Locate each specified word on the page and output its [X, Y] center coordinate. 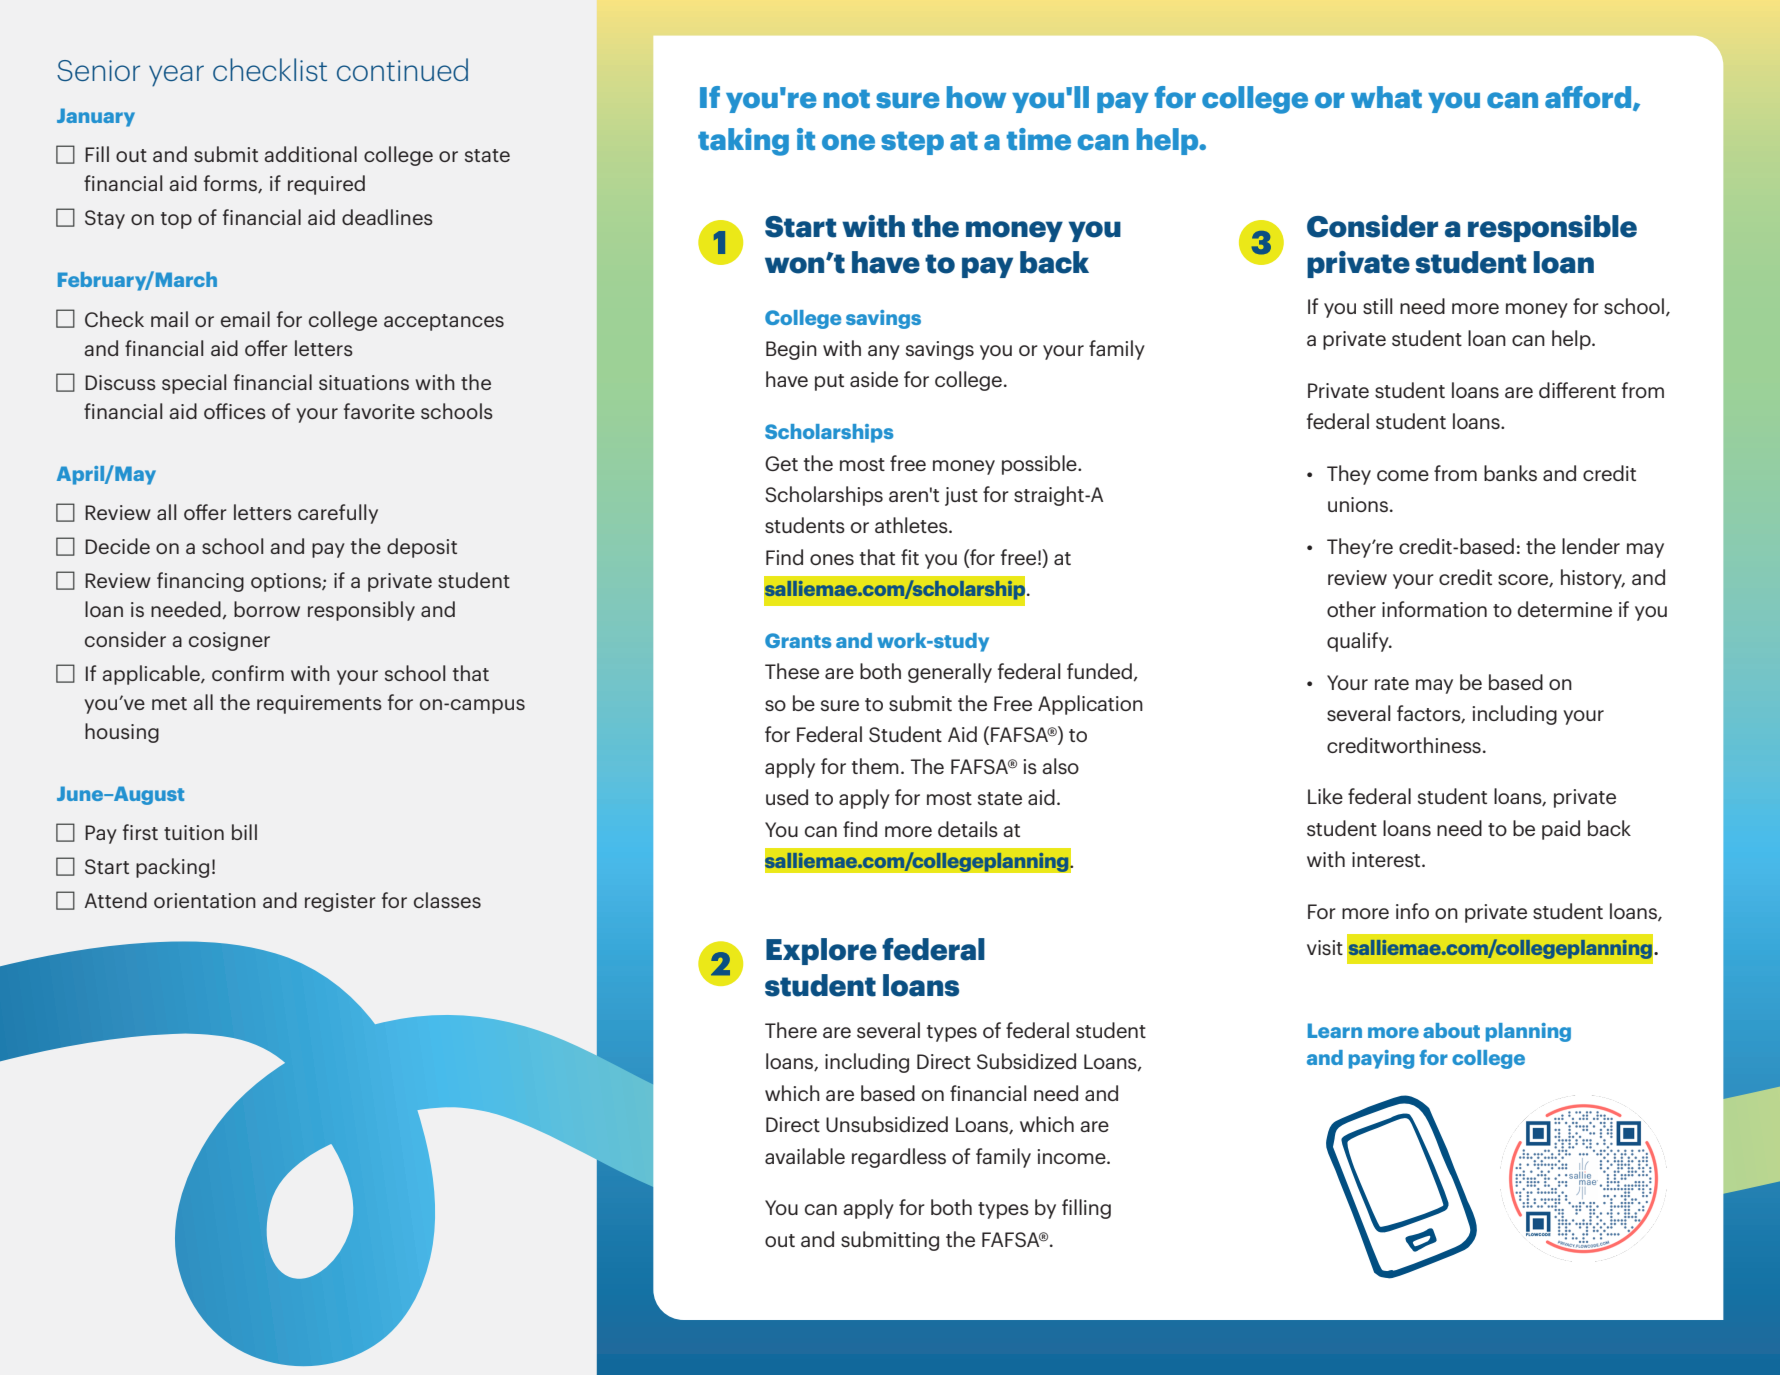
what [1386, 97]
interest [1387, 859]
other [1351, 609]
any [884, 352]
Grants [798, 640]
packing [172, 868]
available [805, 1156]
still [1378, 306]
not [847, 98]
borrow [267, 609]
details [968, 829]
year [176, 76]
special [194, 384]
